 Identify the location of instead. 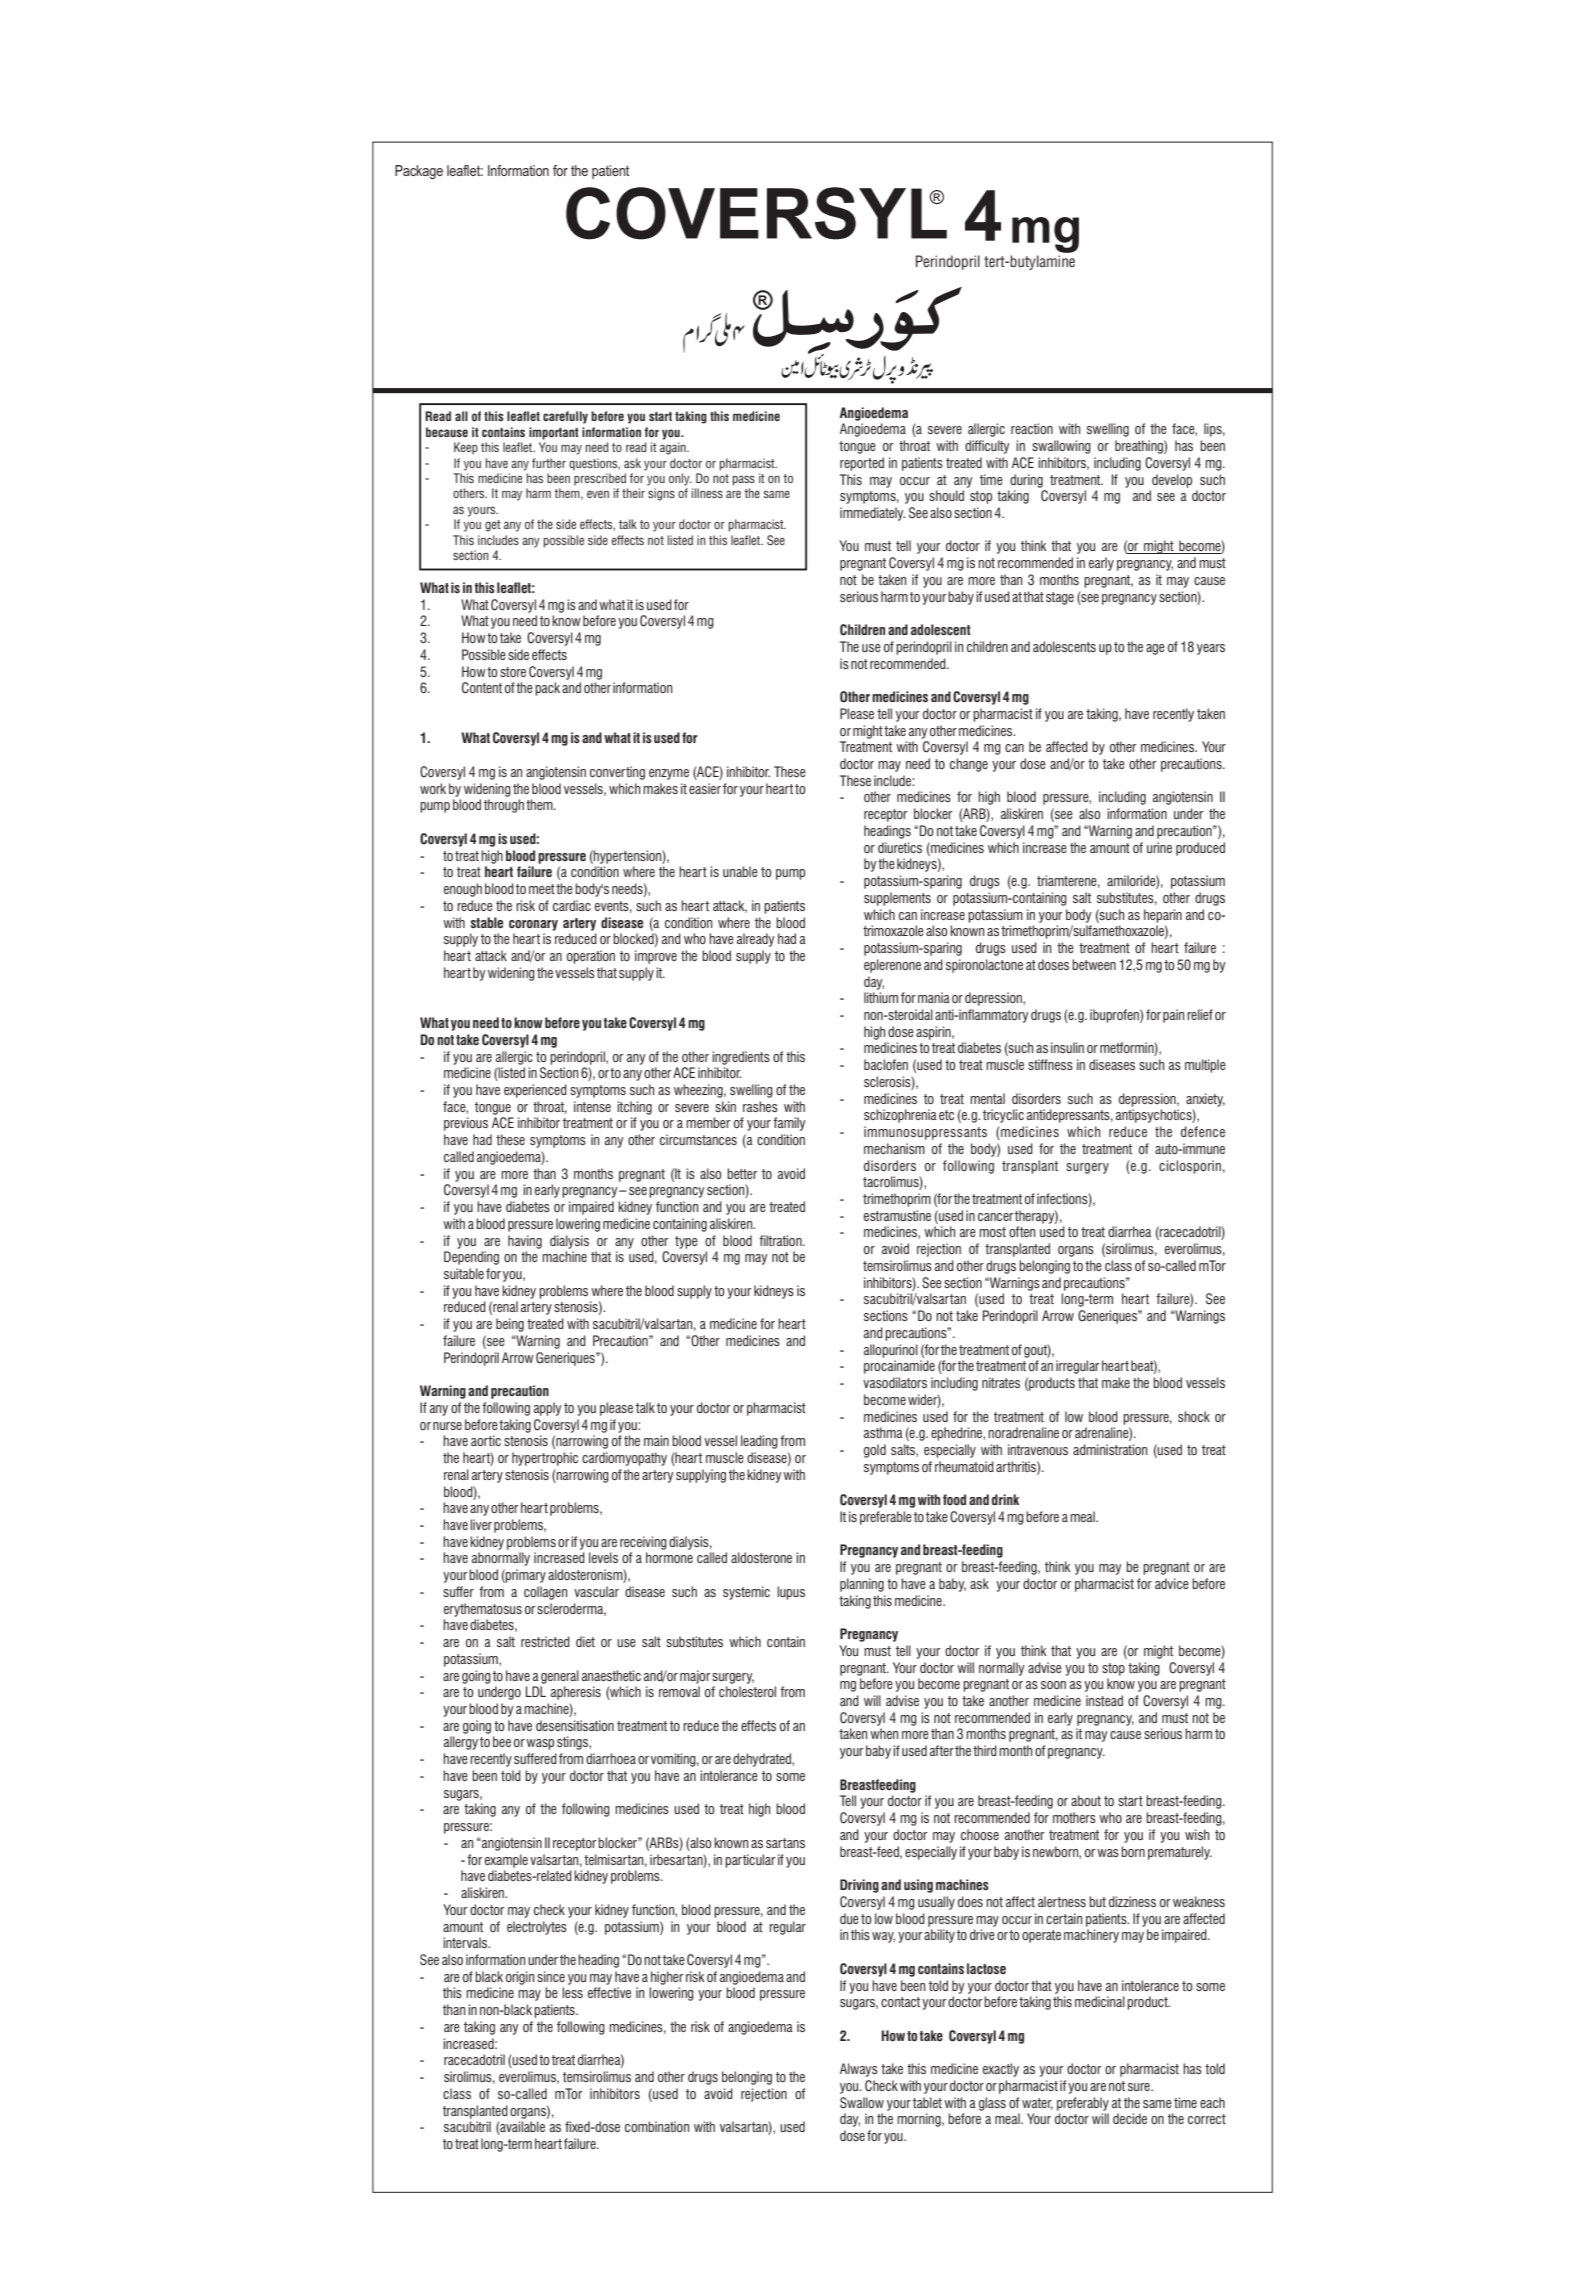
(1104, 1700).
